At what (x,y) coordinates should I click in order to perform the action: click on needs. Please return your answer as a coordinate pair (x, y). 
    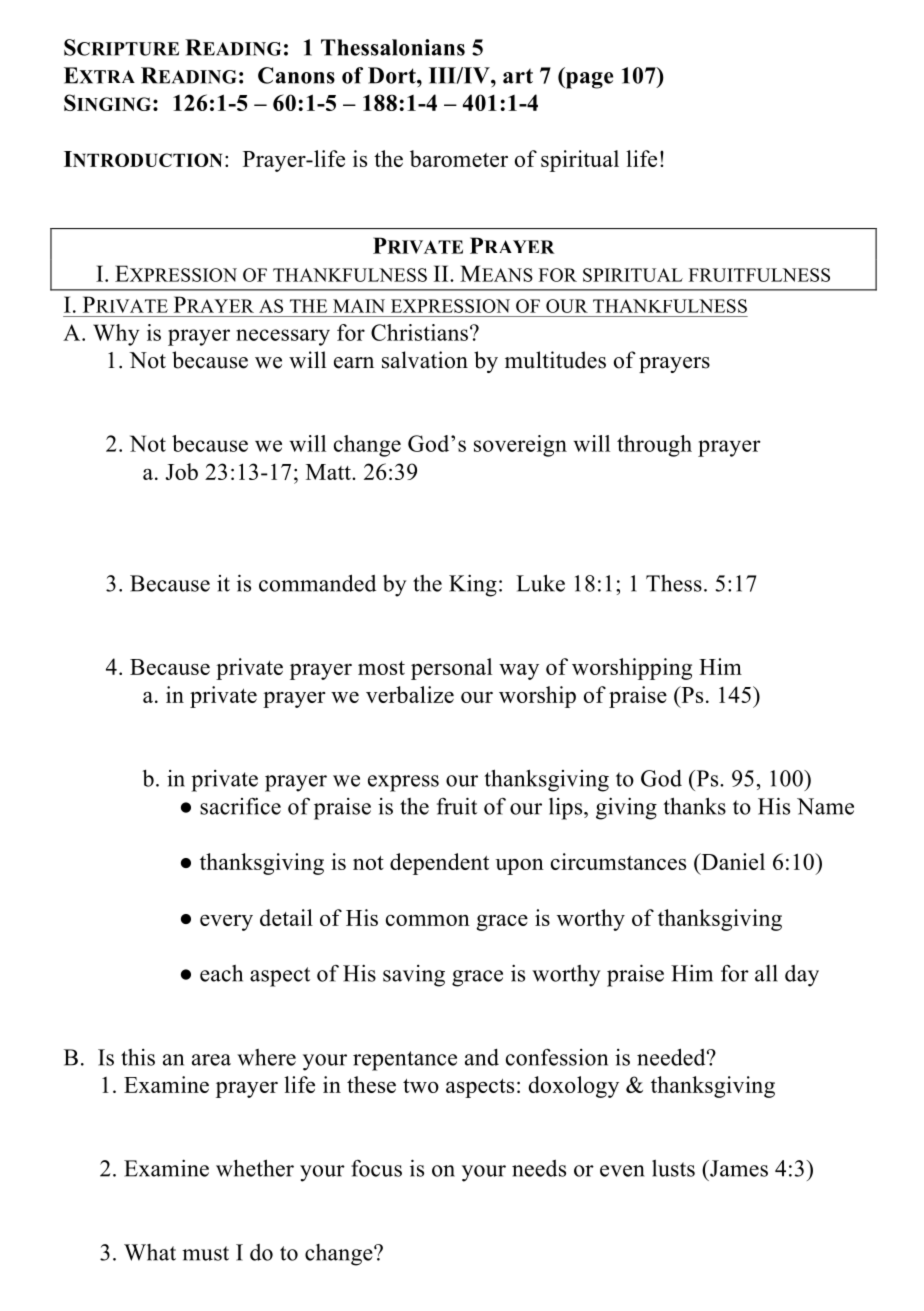
    Looking at the image, I should click on (539, 1168).
